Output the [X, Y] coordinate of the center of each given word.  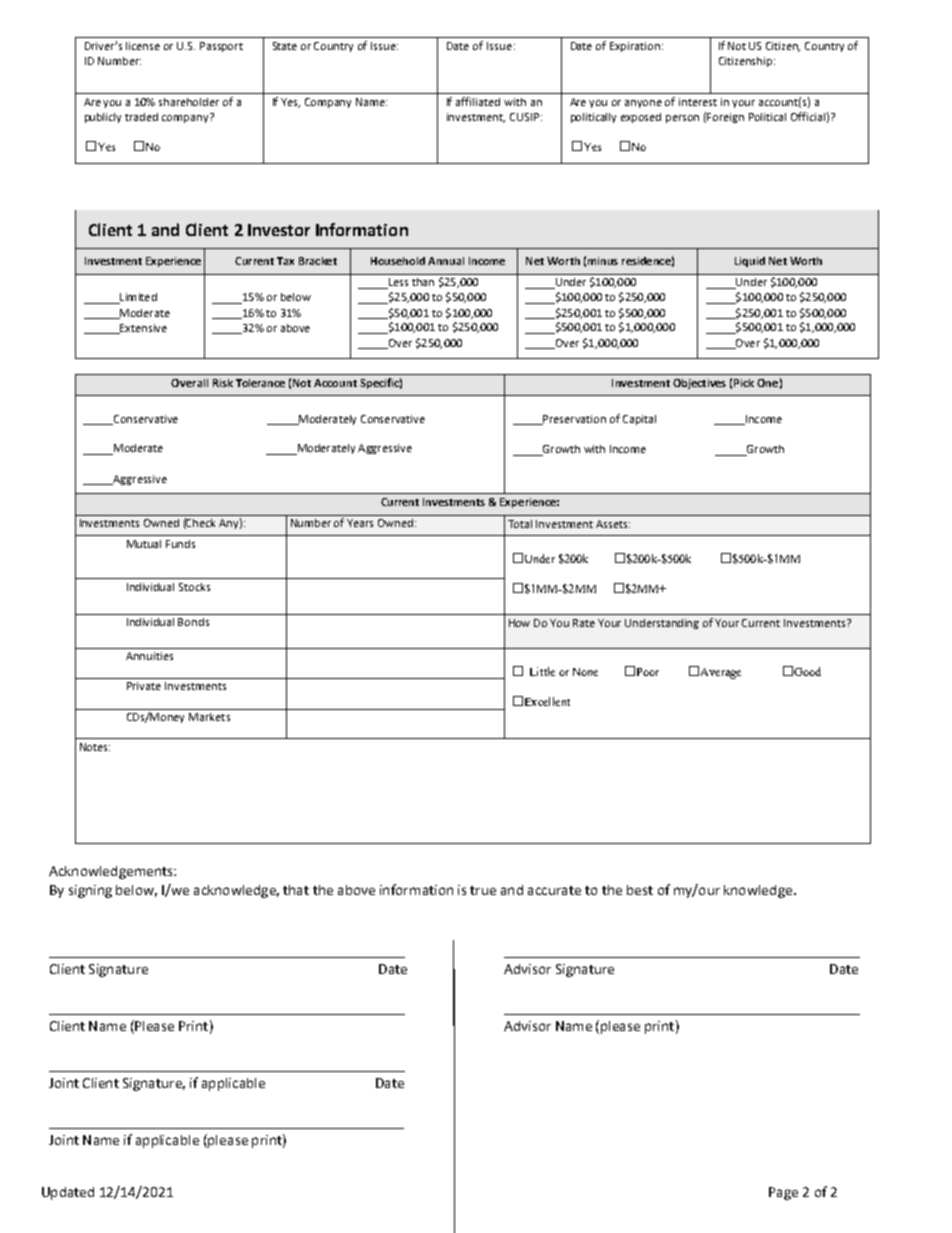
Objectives [699, 384]
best [640, 890]
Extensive [142, 329]
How [519, 623]
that [296, 890]
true [483, 890]
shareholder [189, 102]
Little [542, 671]
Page [783, 1193]
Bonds [193, 622]
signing [90, 891]
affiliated [478, 101]
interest [698, 102]
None [585, 672]
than [423, 282]
